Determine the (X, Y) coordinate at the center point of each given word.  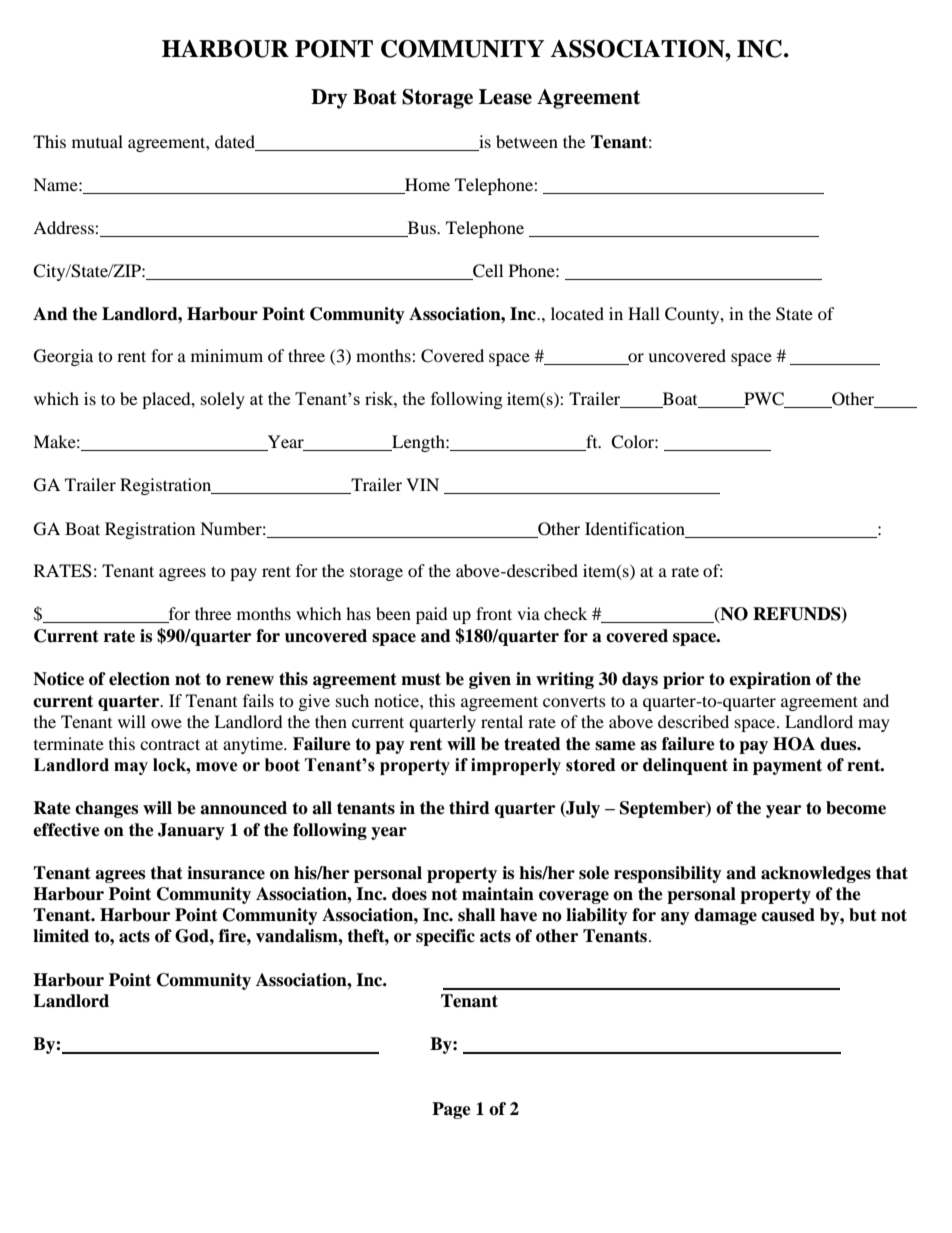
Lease (505, 97)
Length (418, 443)
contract (170, 744)
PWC (764, 400)
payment (787, 767)
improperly (516, 766)
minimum (227, 355)
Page (451, 1110)
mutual (97, 141)
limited (61, 936)
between (527, 141)
